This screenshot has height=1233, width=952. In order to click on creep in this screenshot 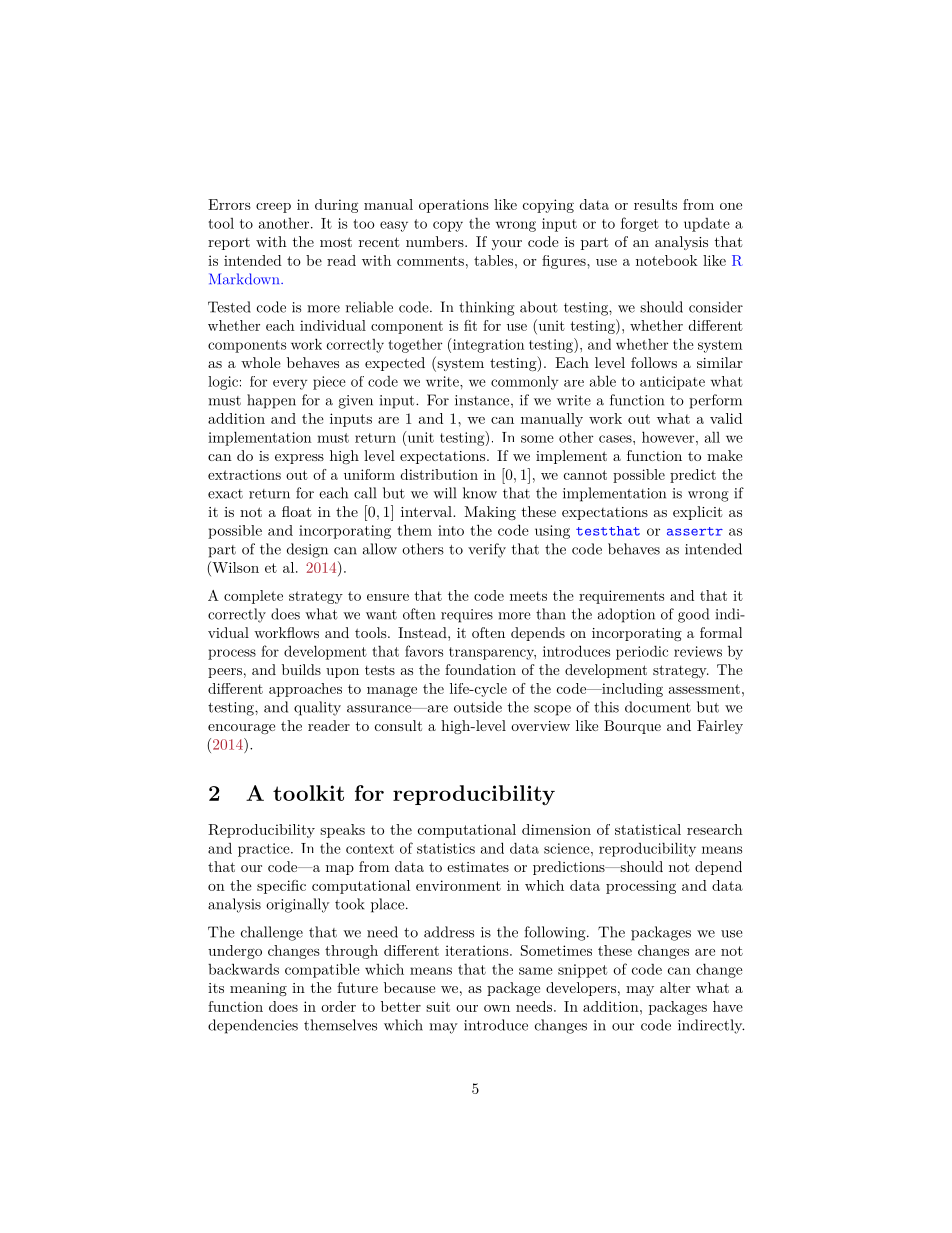, I will do `click(273, 208)`.
